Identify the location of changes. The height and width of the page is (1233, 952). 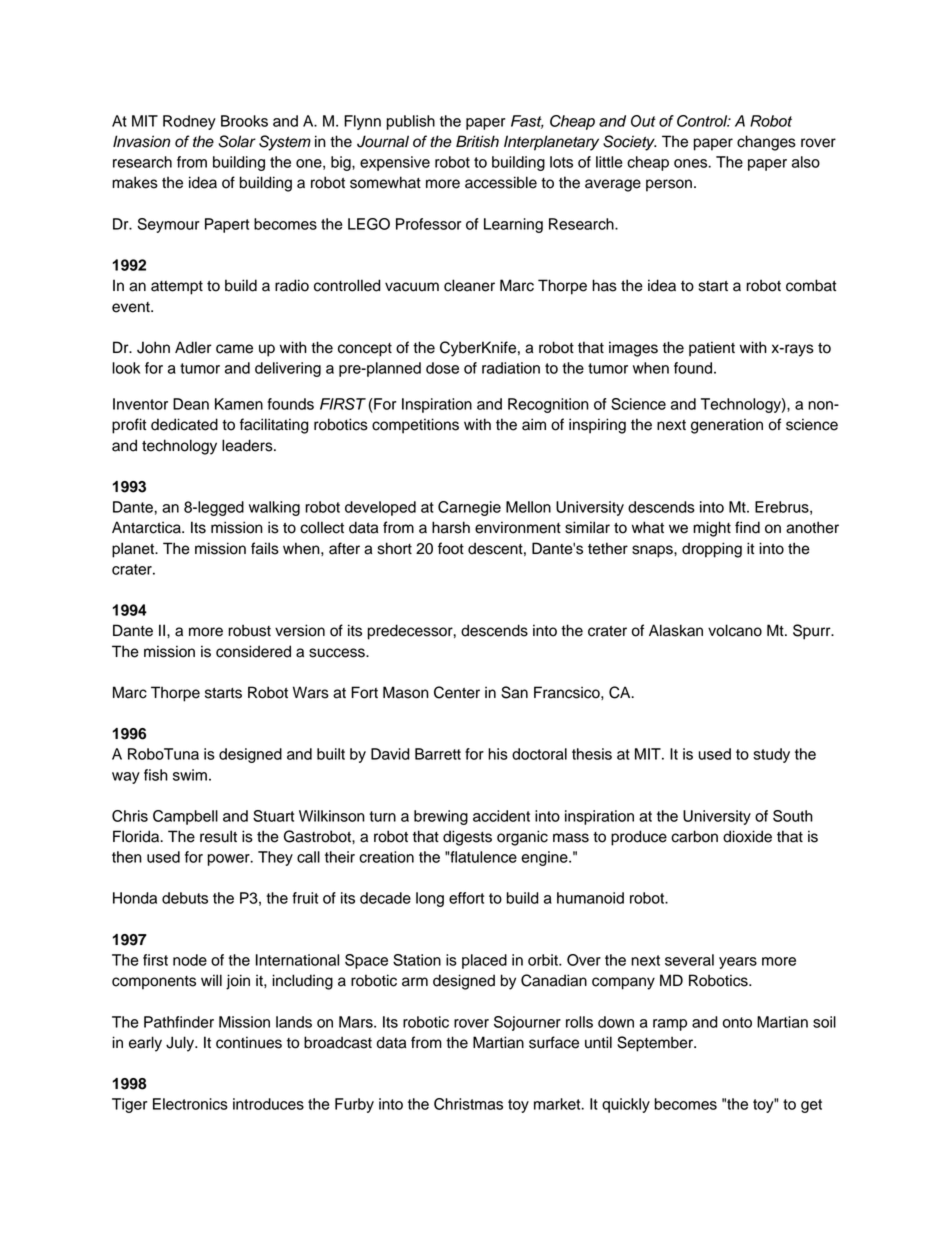
(766, 143).
